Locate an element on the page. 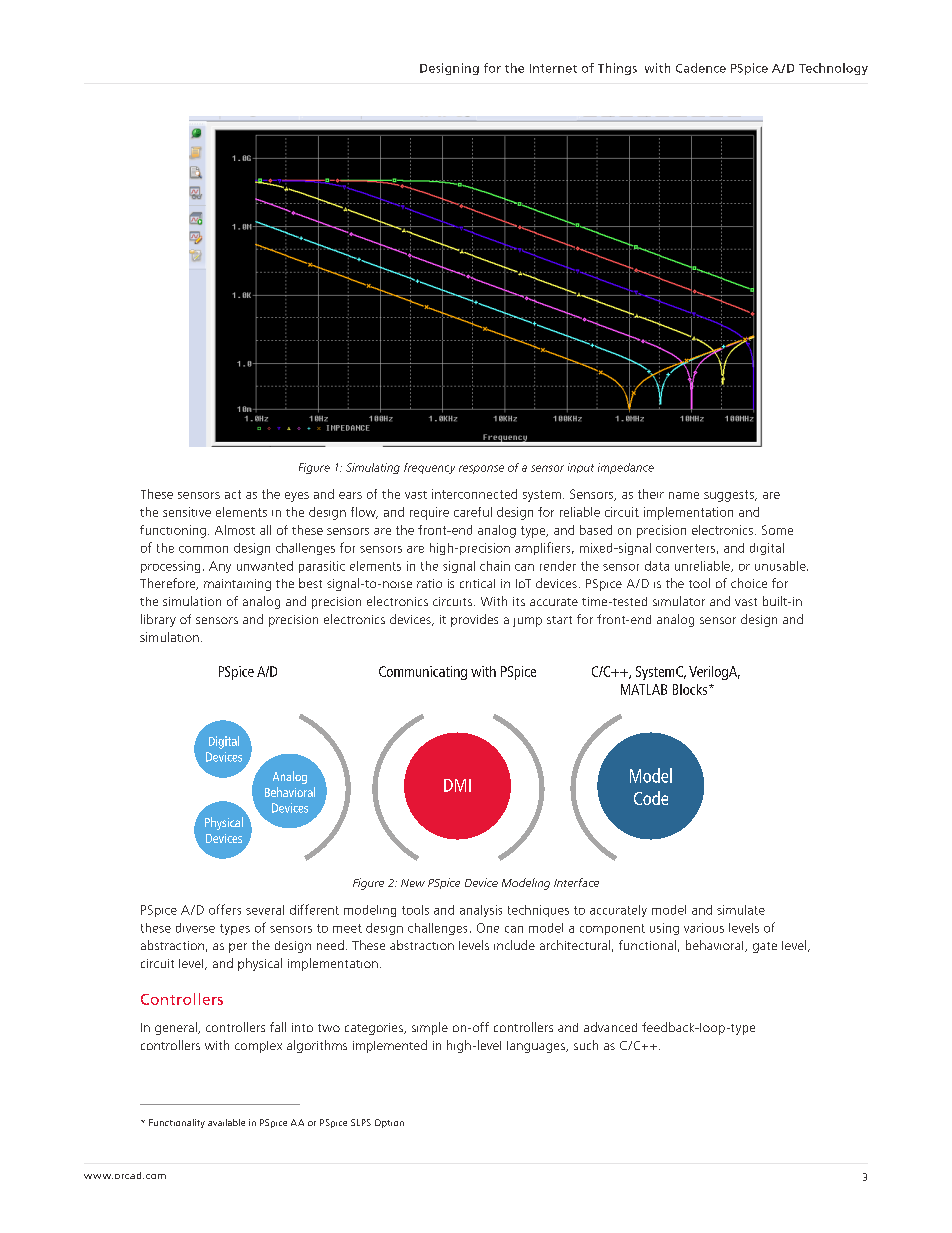 Image resolution: width=952 pixels, height=1233 pixels. response is located at coordinates (481, 469).
